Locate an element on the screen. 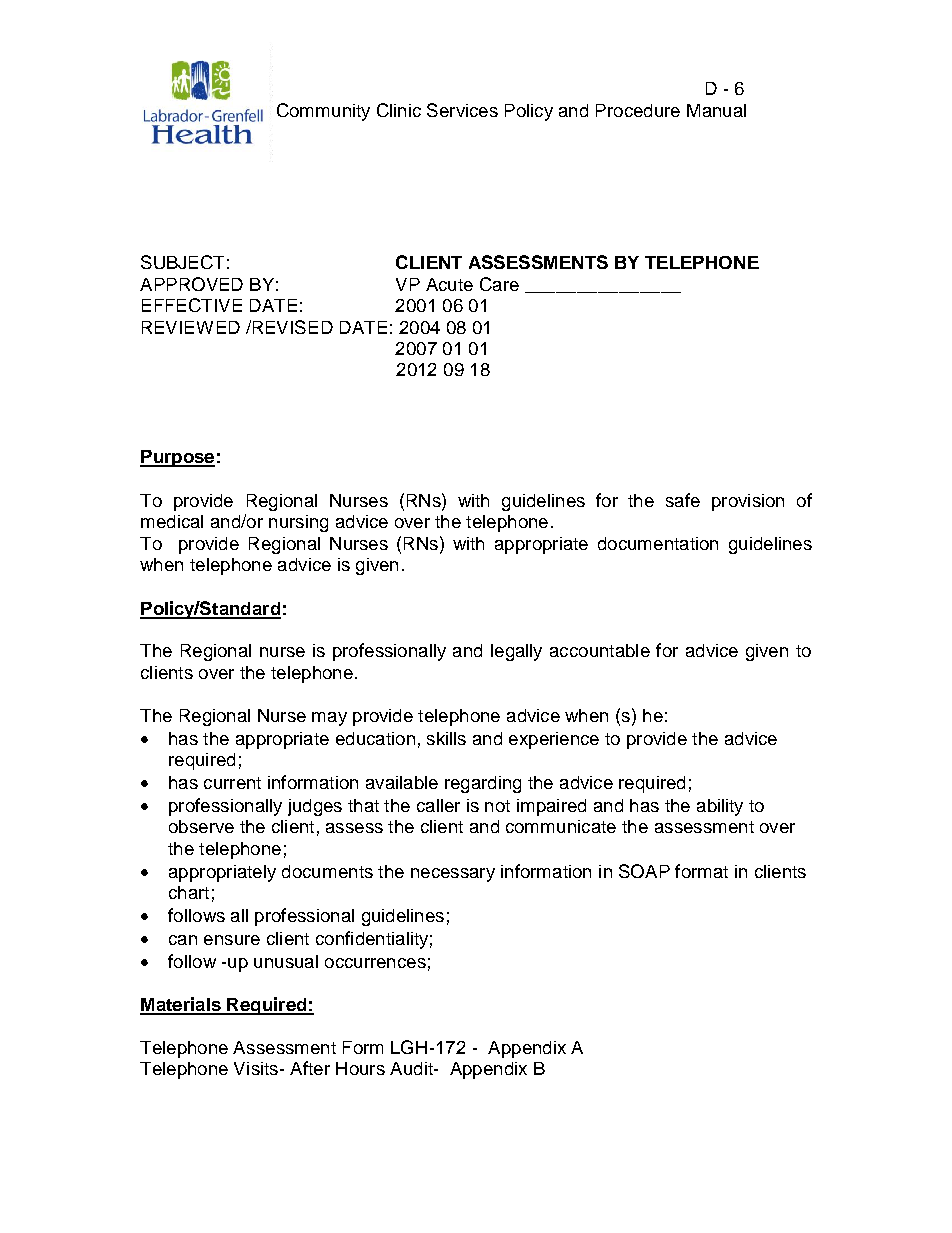 The image size is (952, 1233). safe is located at coordinates (683, 500).
